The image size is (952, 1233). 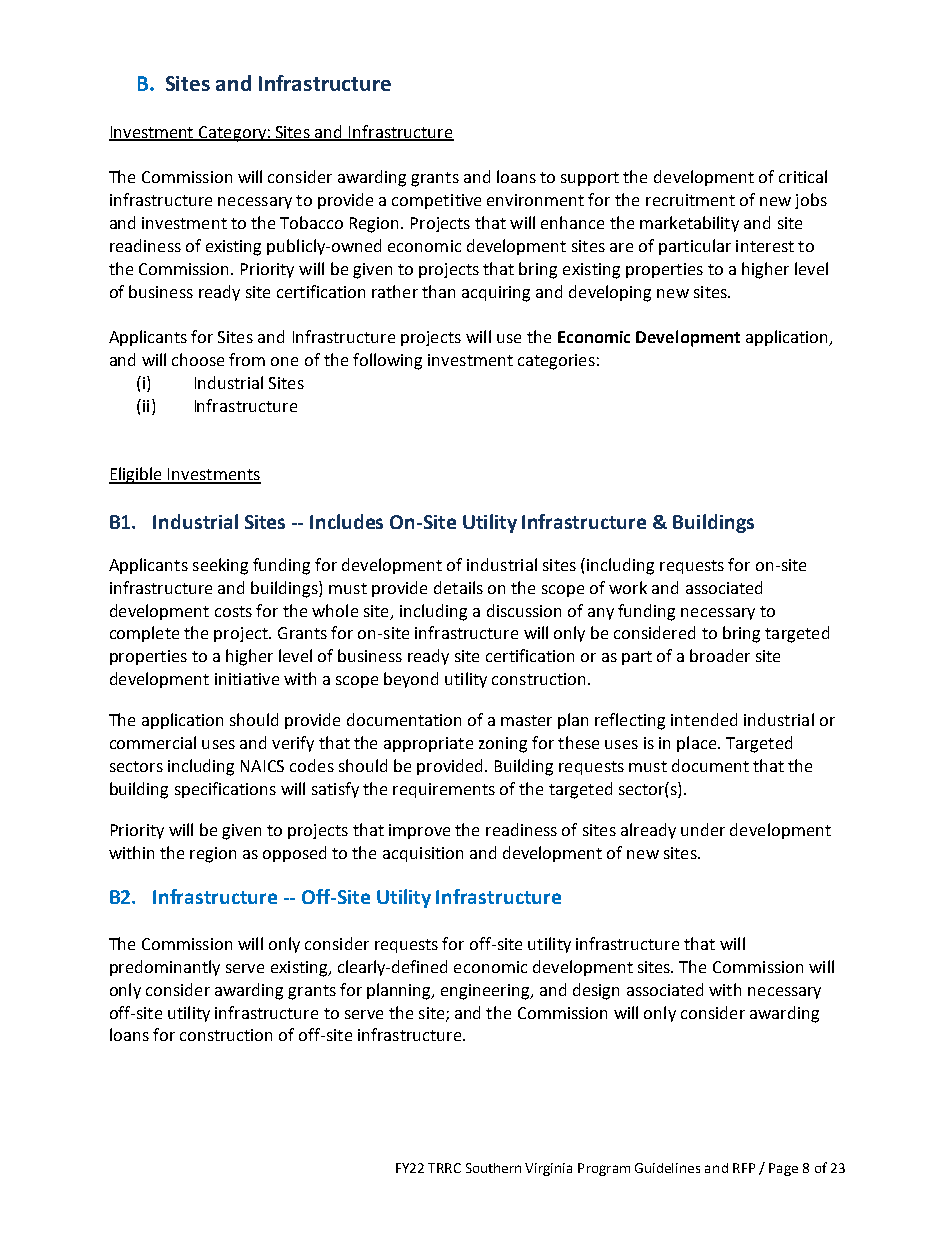 What do you see at coordinates (458, 587) in the page?
I see `details` at bounding box center [458, 587].
